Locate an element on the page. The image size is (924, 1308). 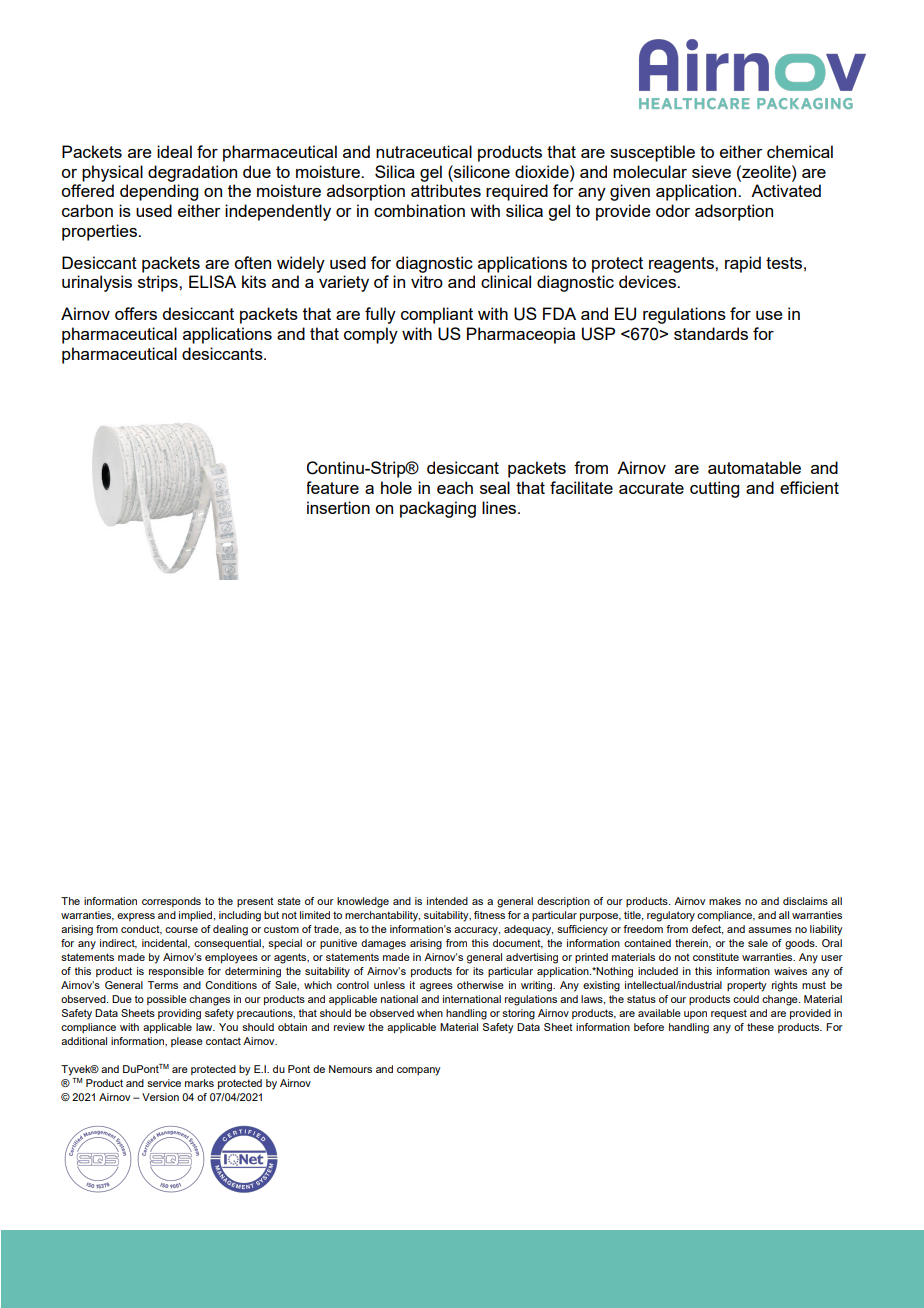
zeolite is located at coordinates (766, 171).
